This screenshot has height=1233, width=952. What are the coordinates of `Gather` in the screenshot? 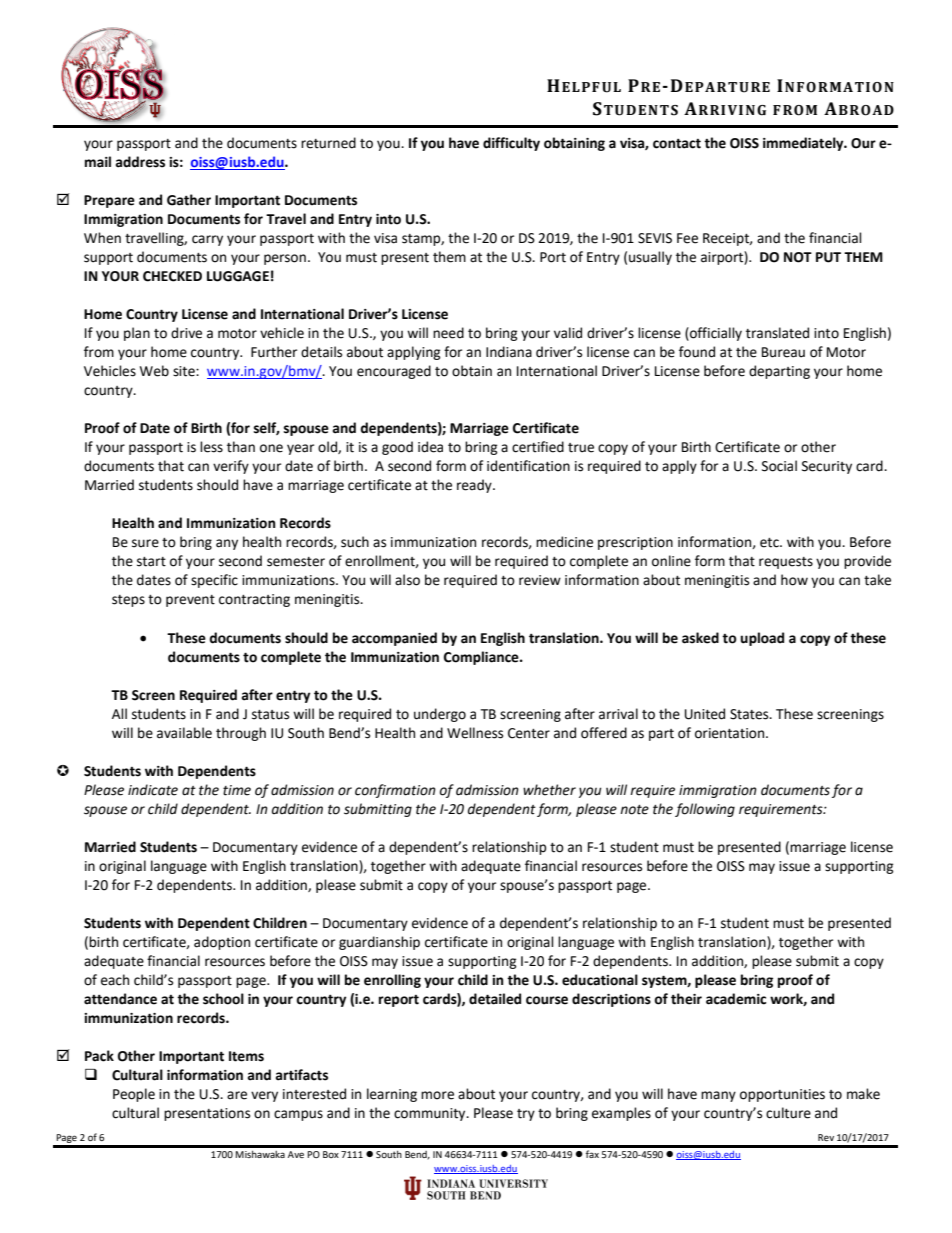 It's located at (189, 200).
